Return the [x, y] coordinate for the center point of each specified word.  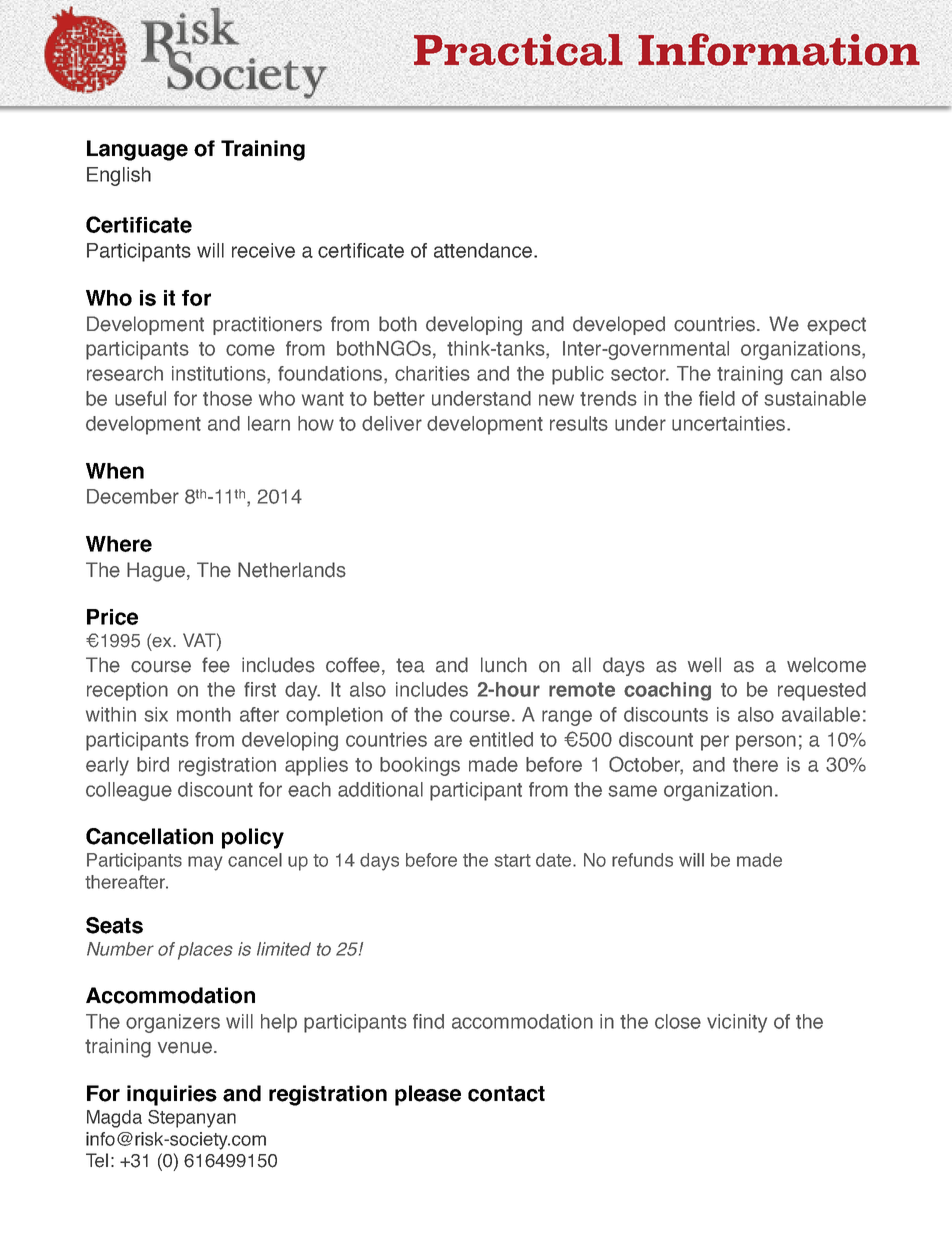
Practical [518, 50]
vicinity [737, 1023]
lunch [504, 665]
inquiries [172, 1095]
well [704, 665]
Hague [156, 572]
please [428, 1095]
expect [836, 326]
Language [137, 150]
